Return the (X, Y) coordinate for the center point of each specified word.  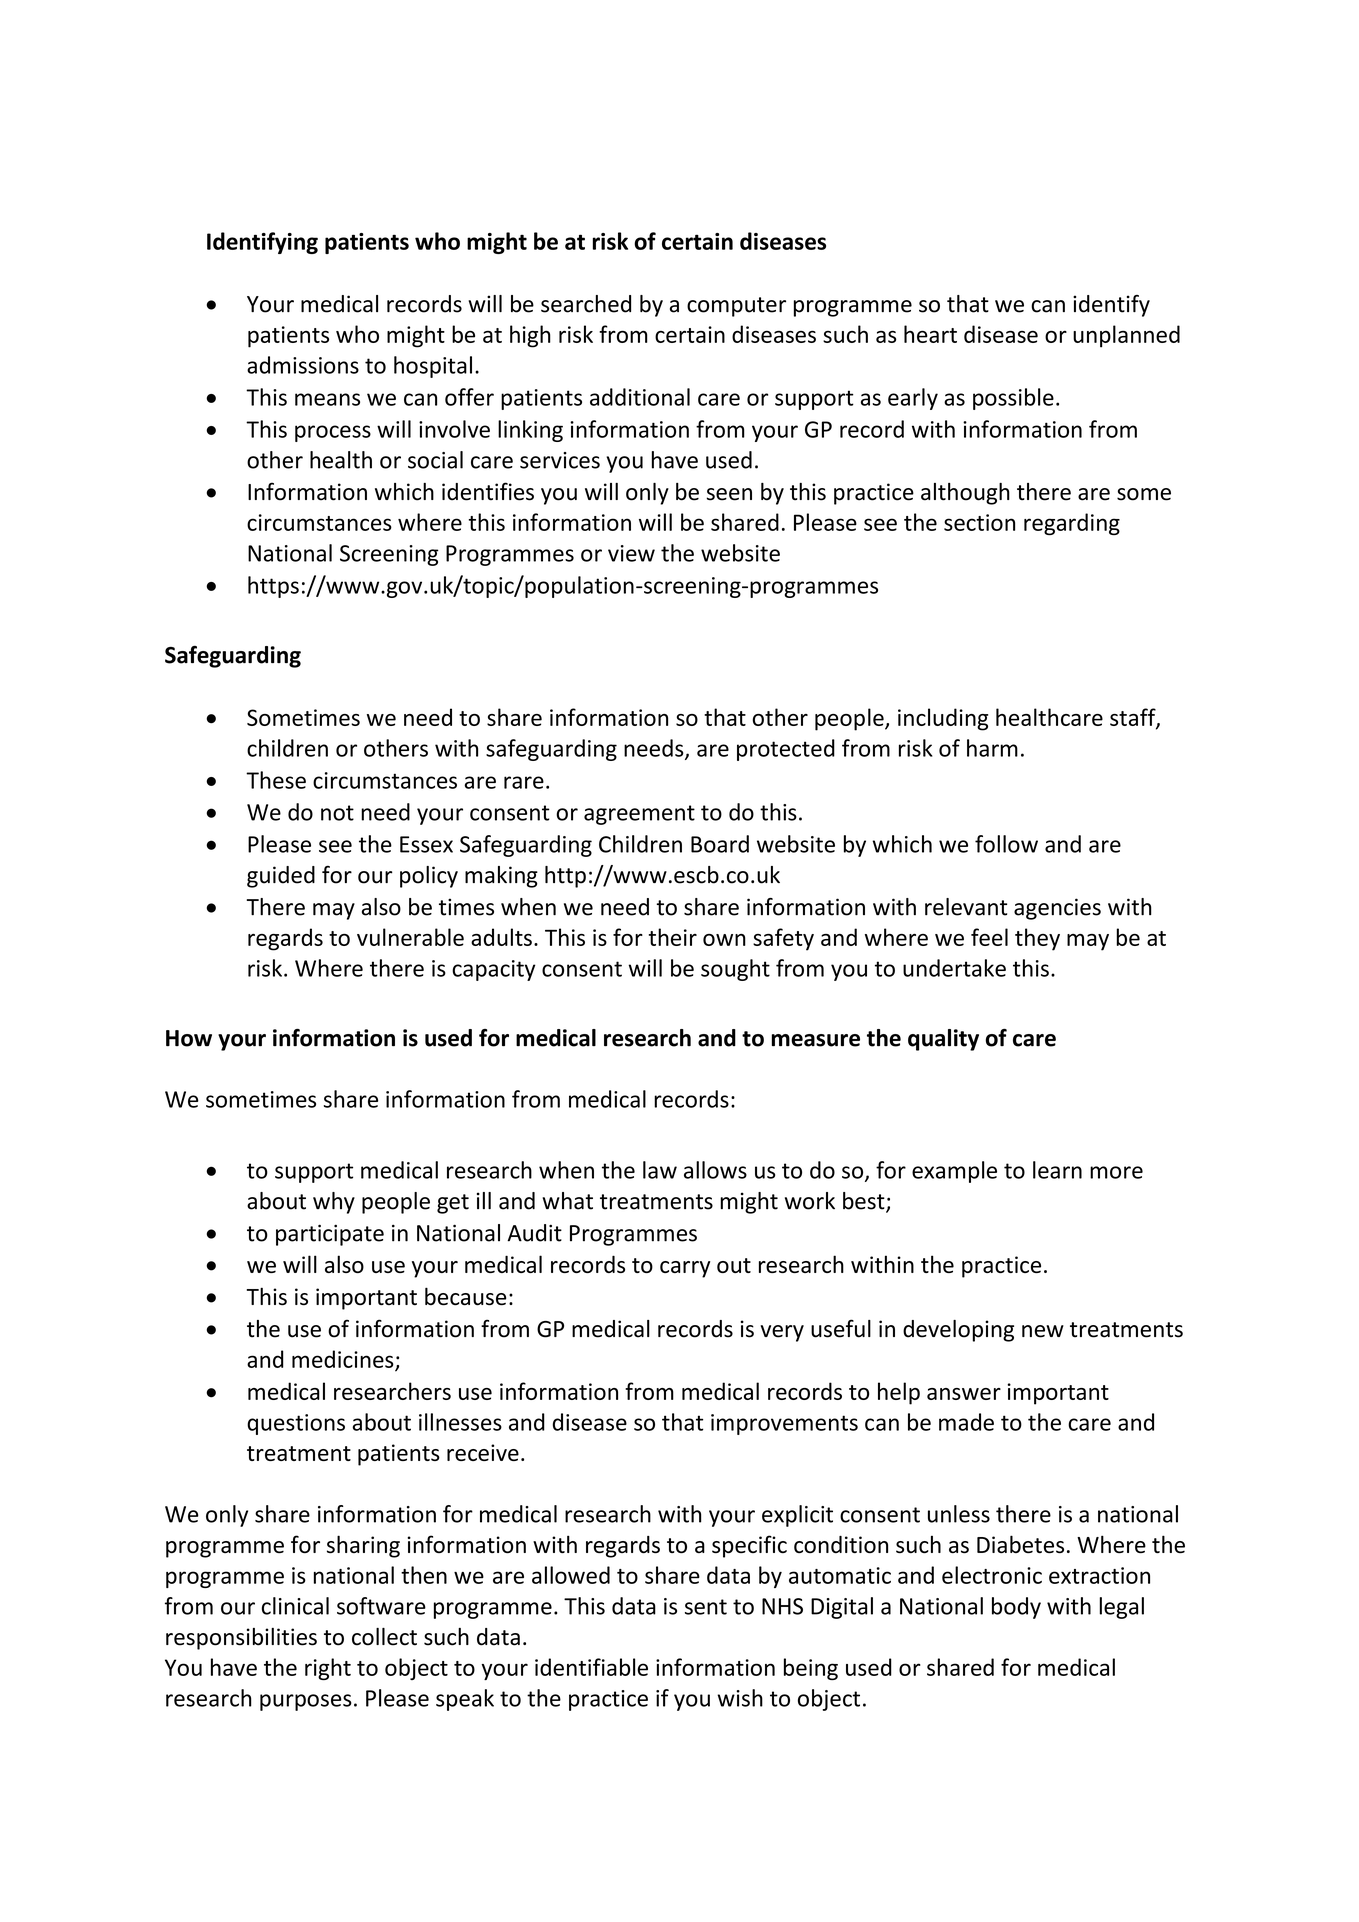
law (660, 1170)
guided (281, 877)
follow (1006, 844)
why (334, 1203)
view (631, 553)
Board (720, 844)
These (276, 780)
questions (296, 1424)
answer (964, 1394)
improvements (784, 1424)
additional (640, 397)
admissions (303, 365)
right (328, 1669)
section (979, 522)
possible (1013, 399)
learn (1057, 1170)
